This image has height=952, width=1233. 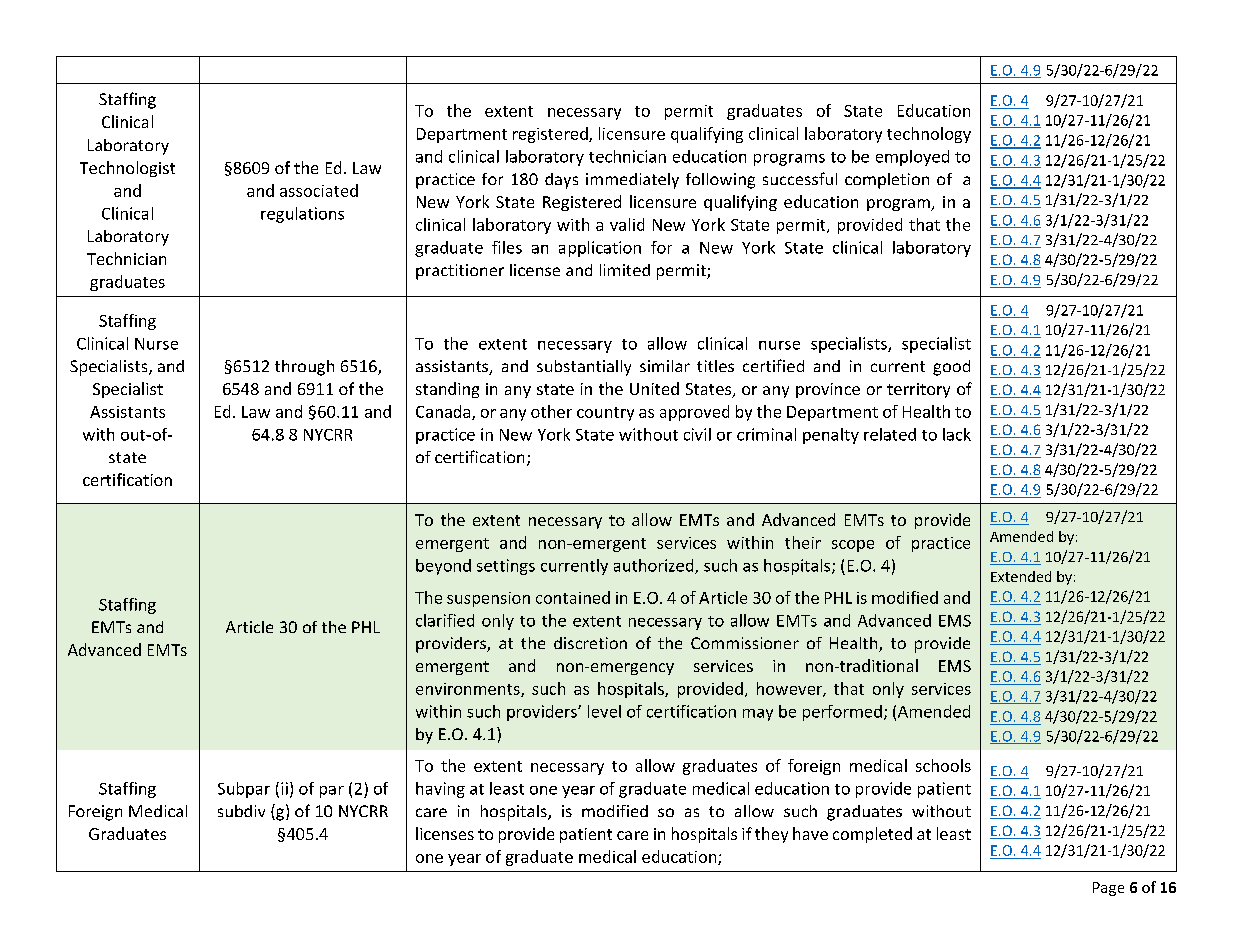 What do you see at coordinates (654, 388) in the image?
I see `United` at bounding box center [654, 388].
